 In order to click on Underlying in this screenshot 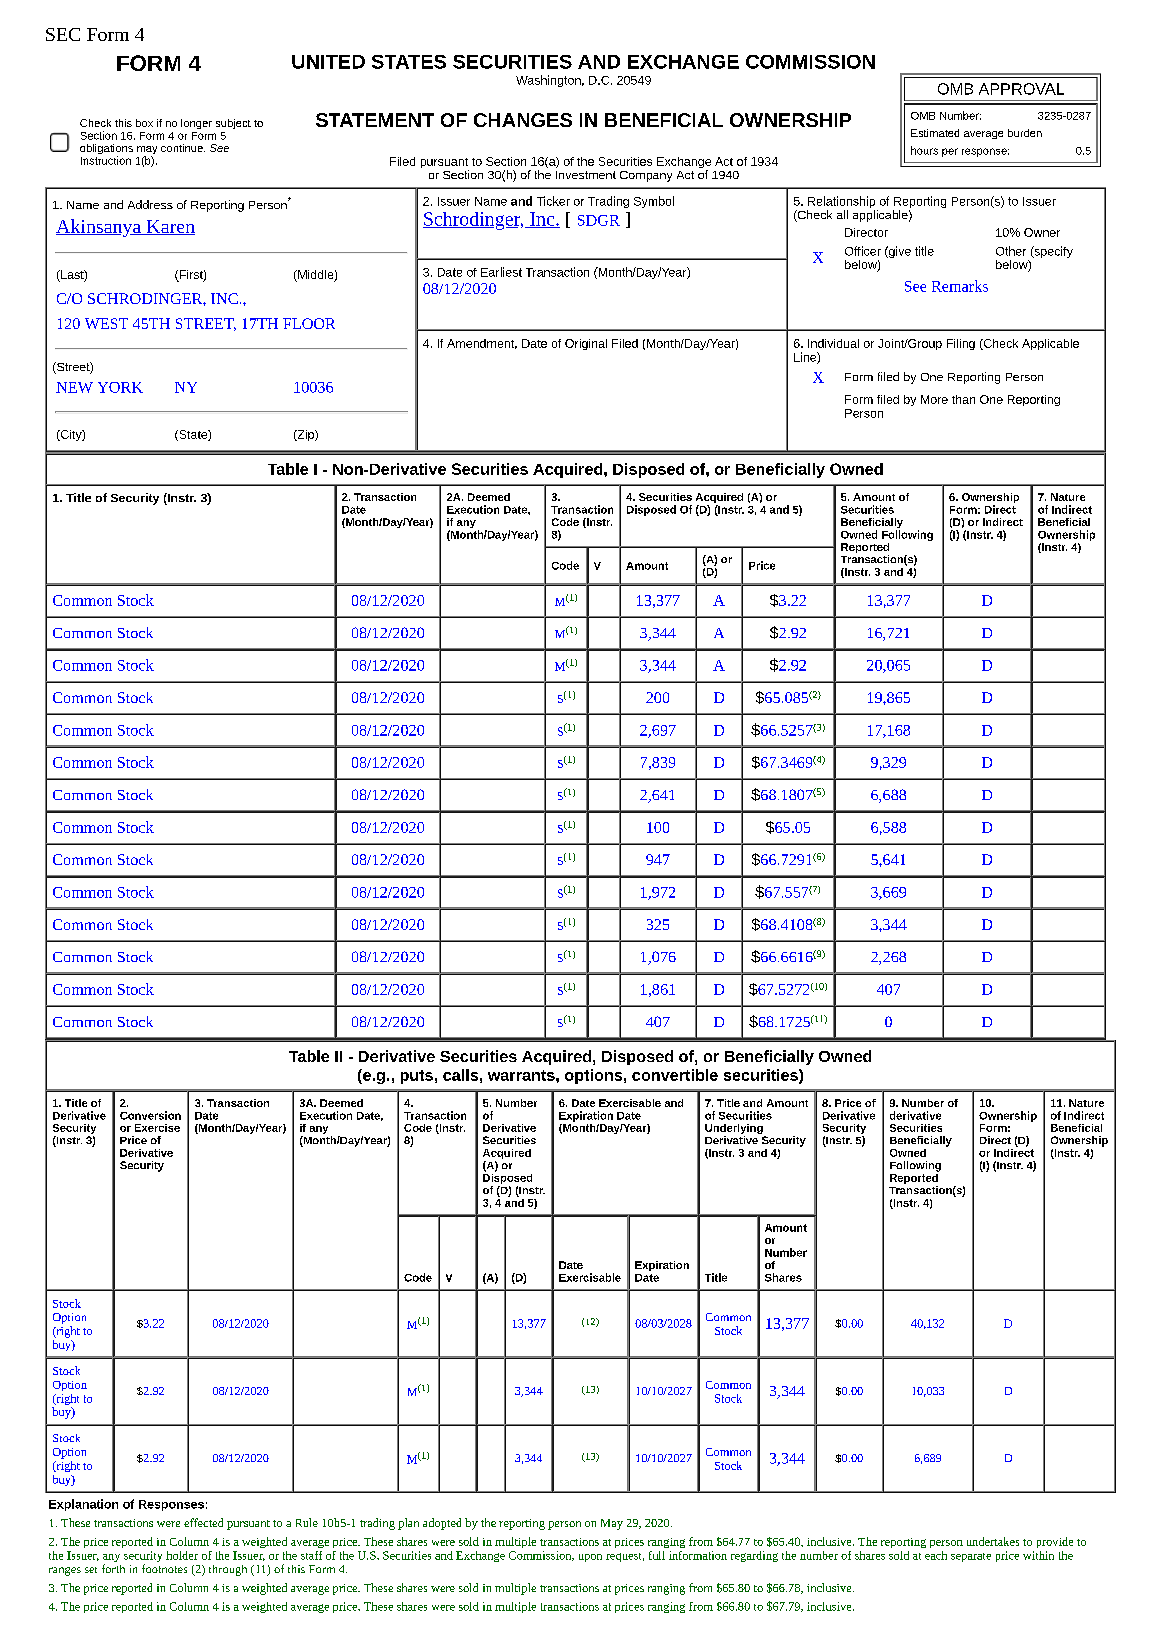, I will do `click(735, 1130)`.
